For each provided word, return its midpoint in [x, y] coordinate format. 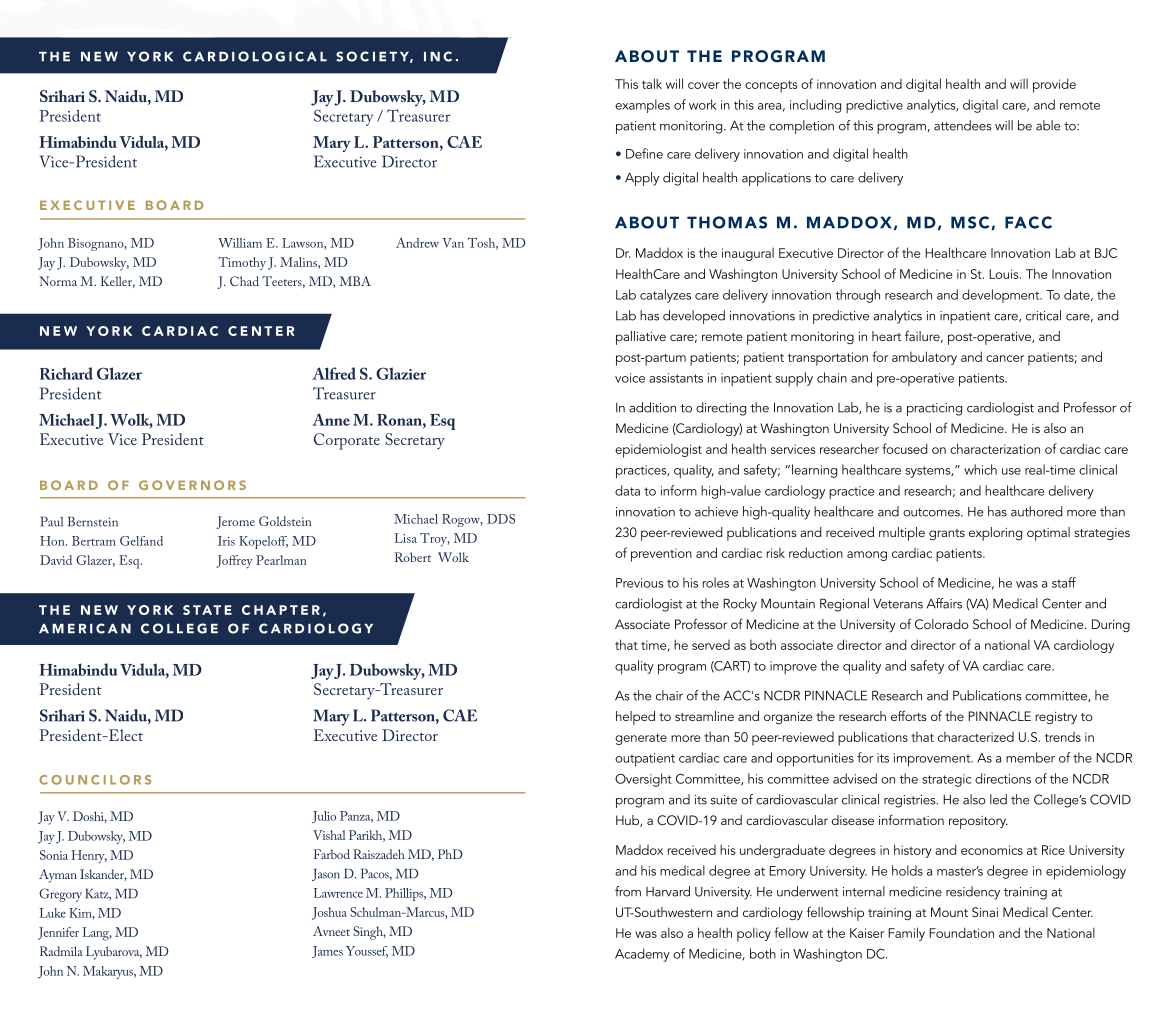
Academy [642, 955]
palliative [641, 338]
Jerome [235, 522]
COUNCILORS [95, 780]
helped [635, 718]
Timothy [242, 264]
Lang [97, 934]
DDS [501, 519]
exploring [995, 534]
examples [642, 106]
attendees [963, 125]
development [1002, 296]
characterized [976, 737]
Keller [118, 282]
